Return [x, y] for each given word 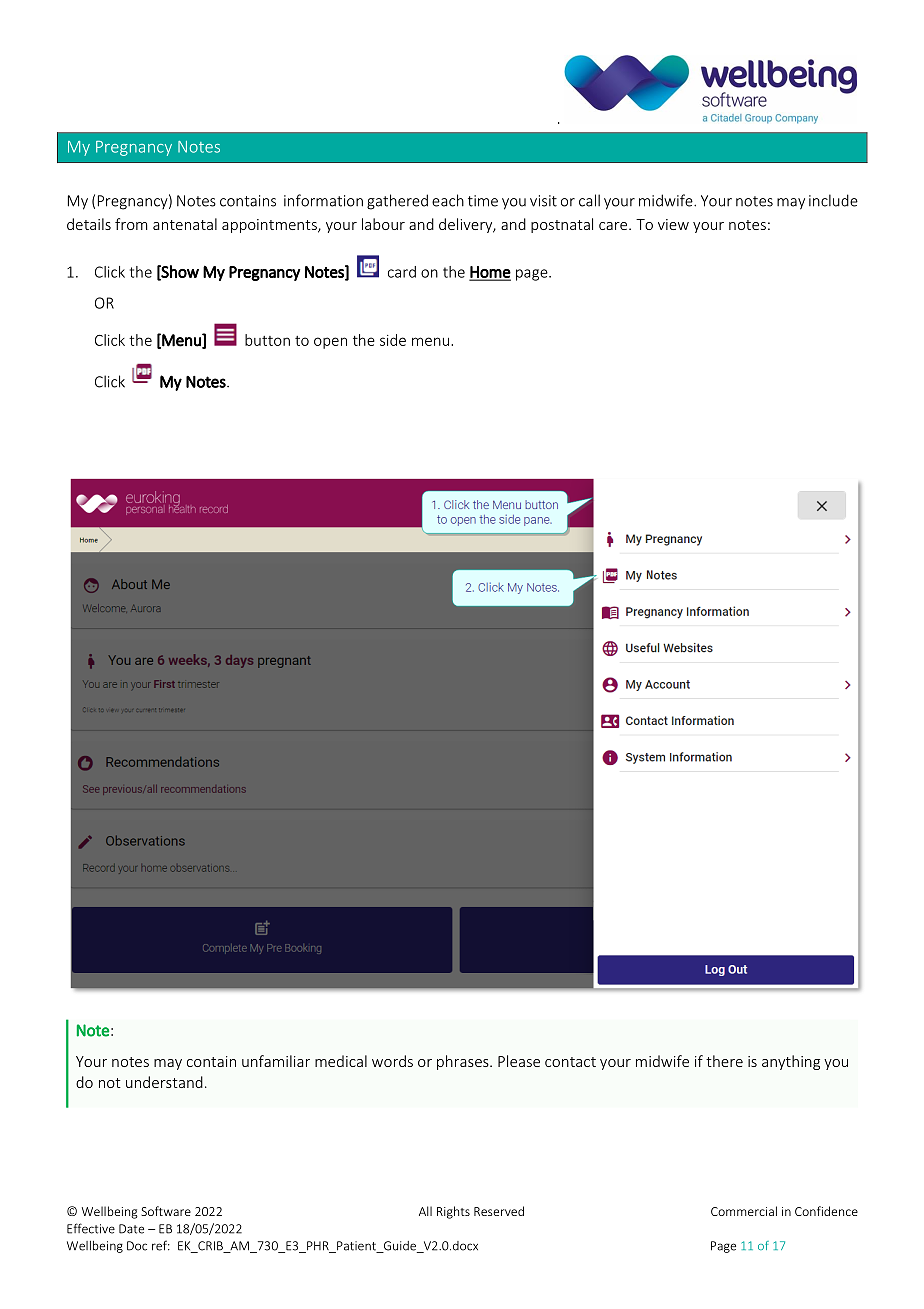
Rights [453, 1212]
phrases [464, 1062]
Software [166, 1211]
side [393, 340]
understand [164, 1082]
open [330, 343]
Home [490, 273]
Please [519, 1061]
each [448, 200]
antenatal [185, 224]
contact [570, 1062]
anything [791, 1062]
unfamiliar [276, 1061]
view [673, 224]
